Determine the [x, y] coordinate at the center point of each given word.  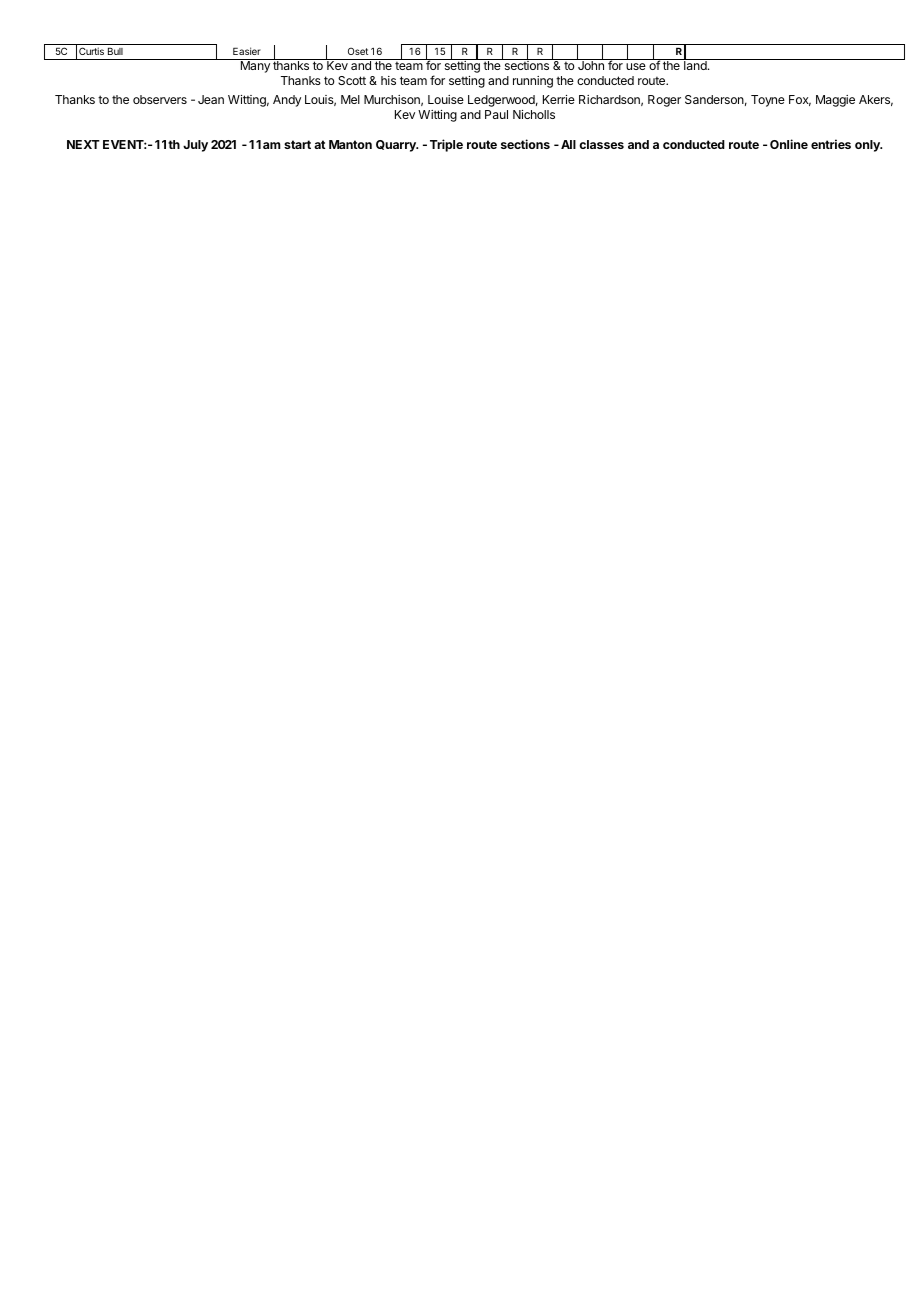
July [195, 146]
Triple [446, 145]
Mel [350, 99]
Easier [247, 51]
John [591, 64]
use [636, 66]
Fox [800, 100]
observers [160, 99]
